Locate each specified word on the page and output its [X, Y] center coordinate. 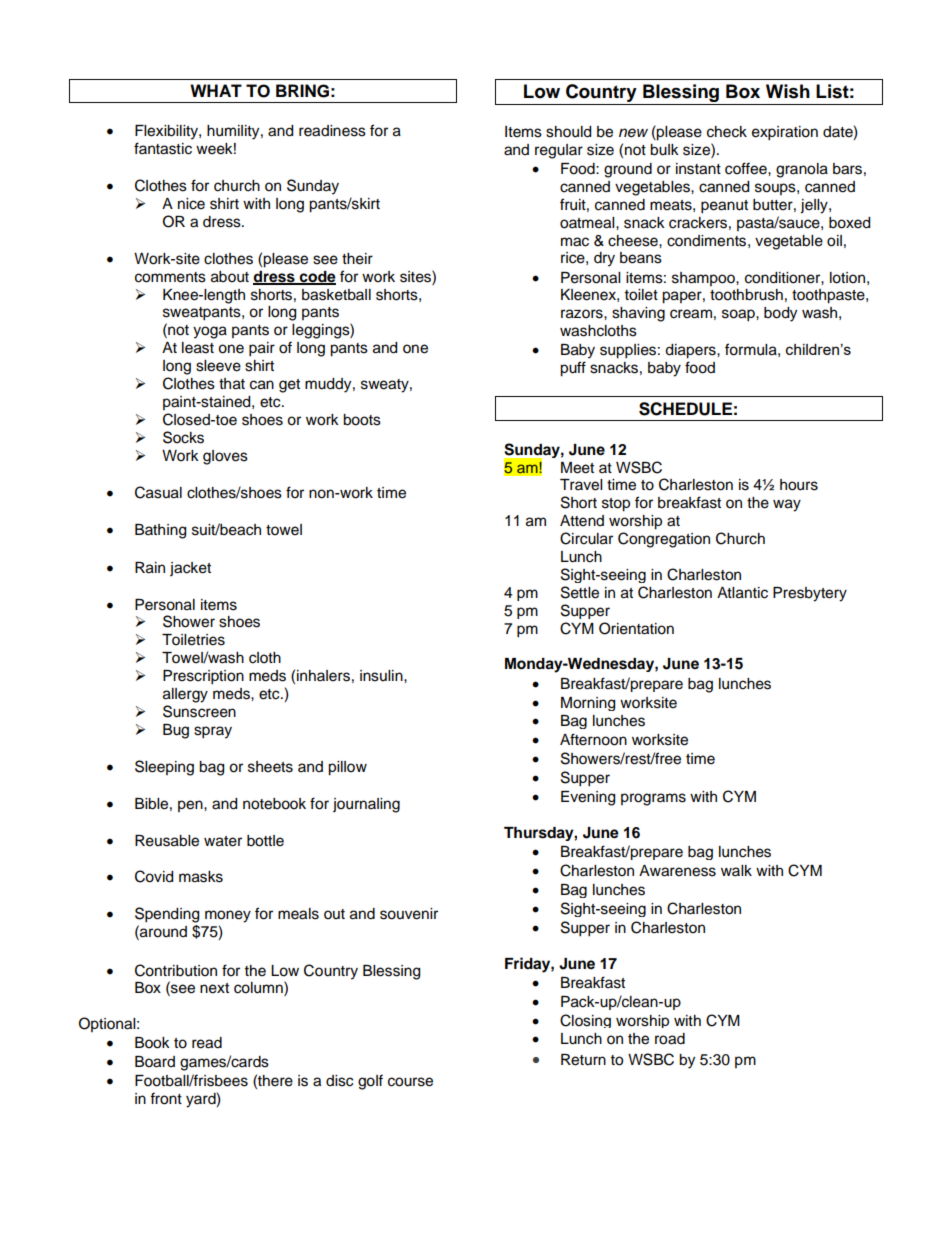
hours [799, 485]
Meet [577, 468]
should [568, 132]
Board [155, 1062]
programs [653, 799]
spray [213, 732]
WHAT [216, 90]
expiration [785, 133]
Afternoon [593, 739]
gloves [225, 457]
